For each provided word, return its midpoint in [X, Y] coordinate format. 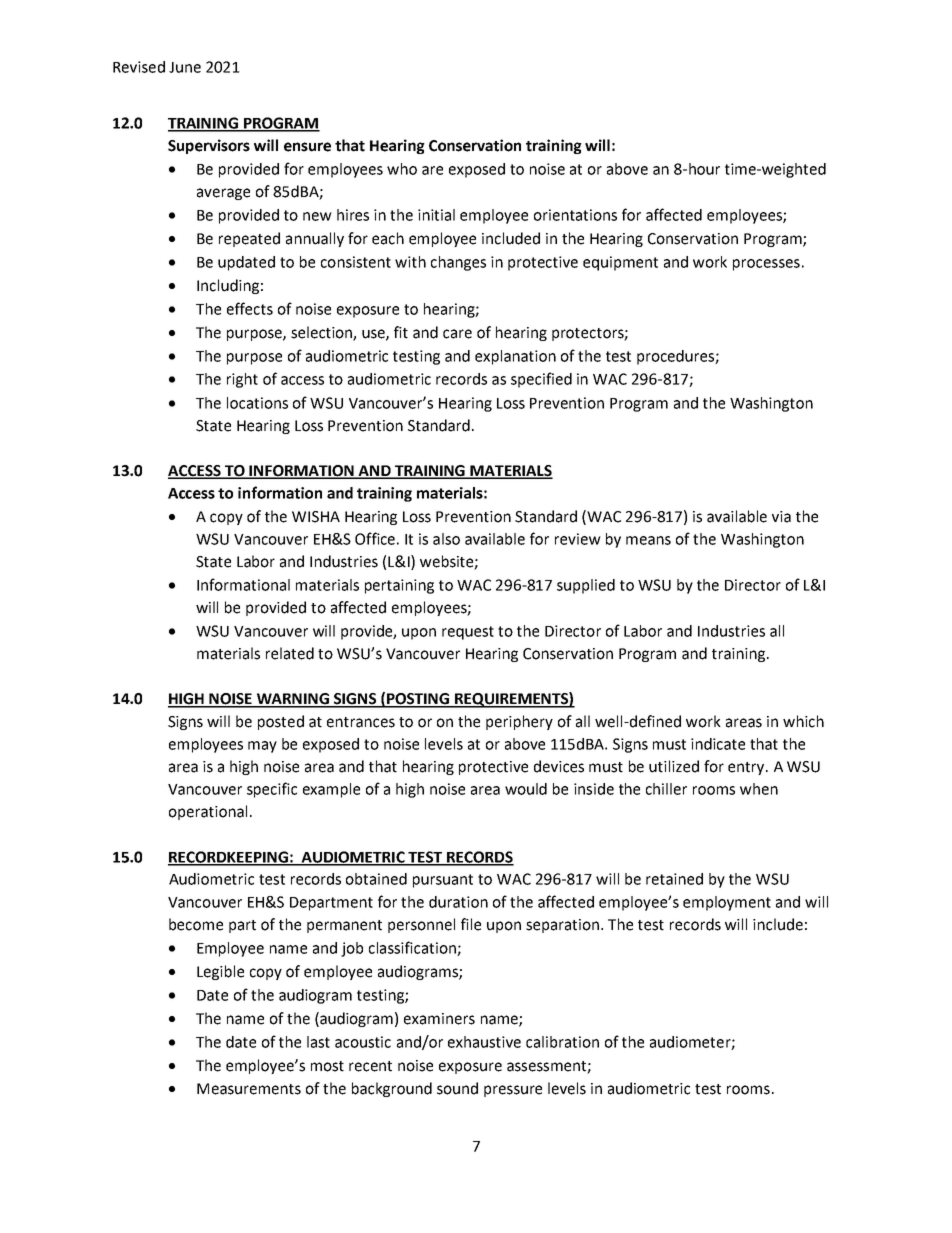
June [185, 67]
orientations [575, 215]
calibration [562, 1042]
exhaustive [484, 1042]
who [402, 169]
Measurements [249, 1089]
